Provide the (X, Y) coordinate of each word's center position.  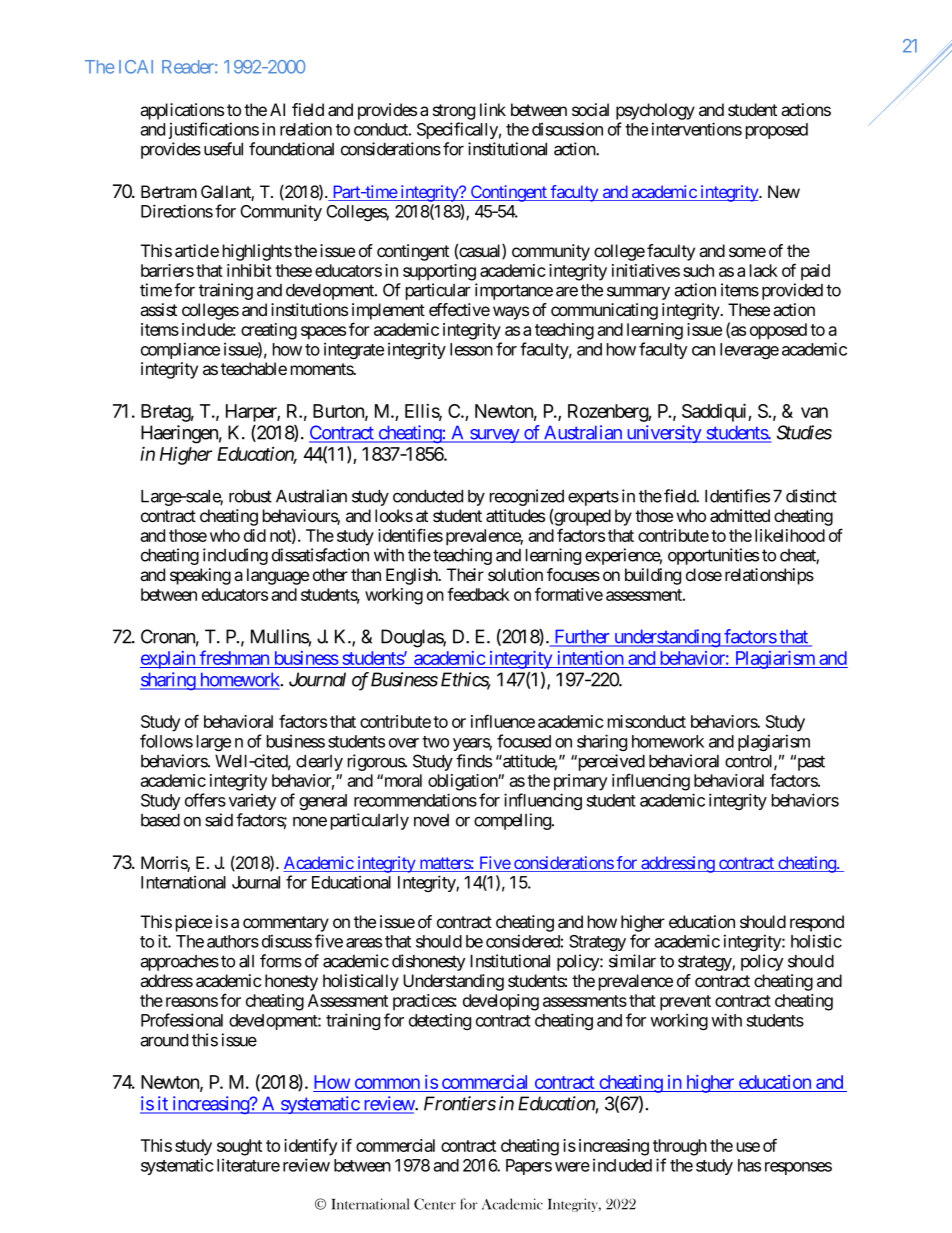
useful (223, 149)
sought (239, 1147)
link (493, 109)
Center (435, 1204)
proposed (777, 131)
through (680, 1147)
